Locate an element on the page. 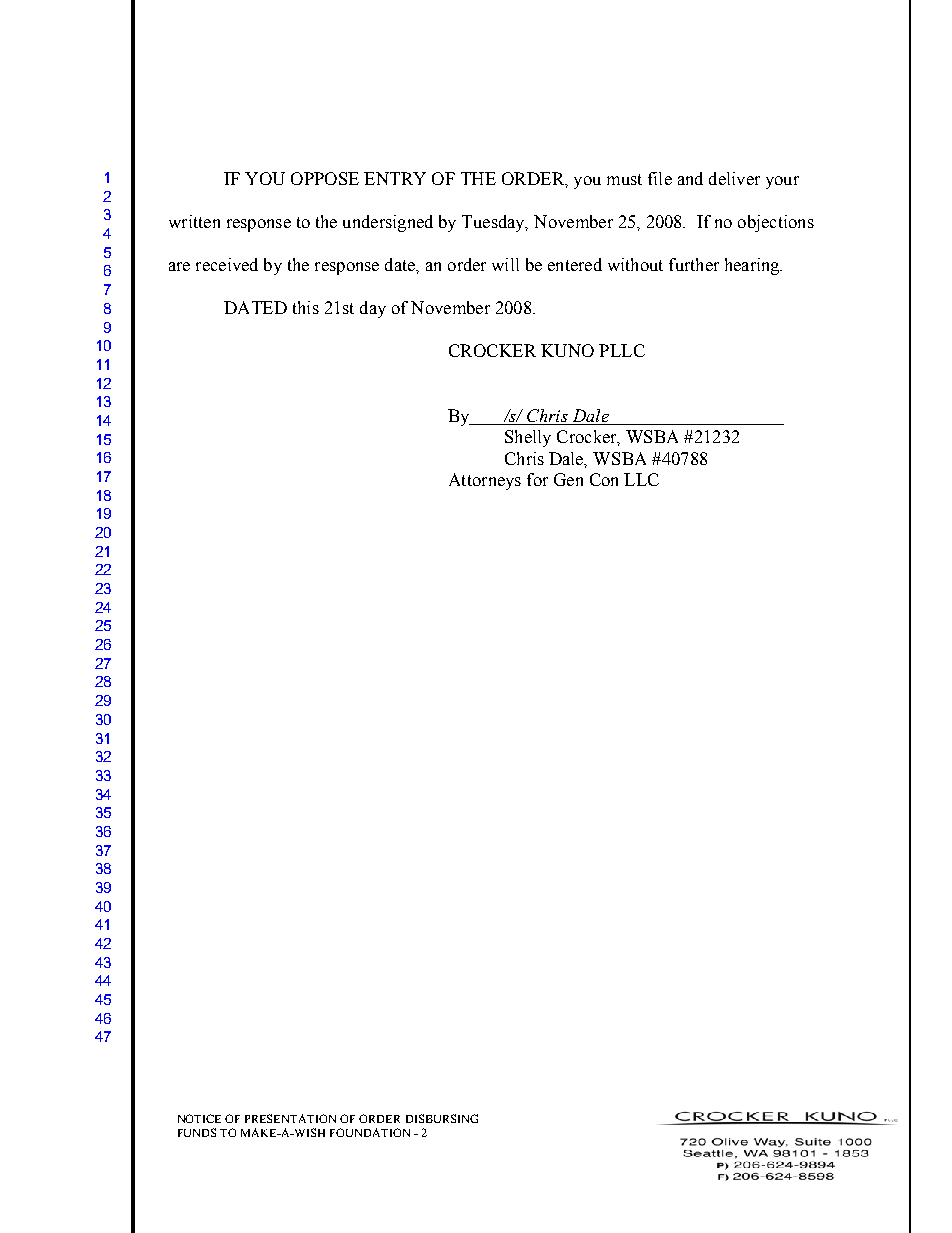  and is located at coordinates (690, 178).
